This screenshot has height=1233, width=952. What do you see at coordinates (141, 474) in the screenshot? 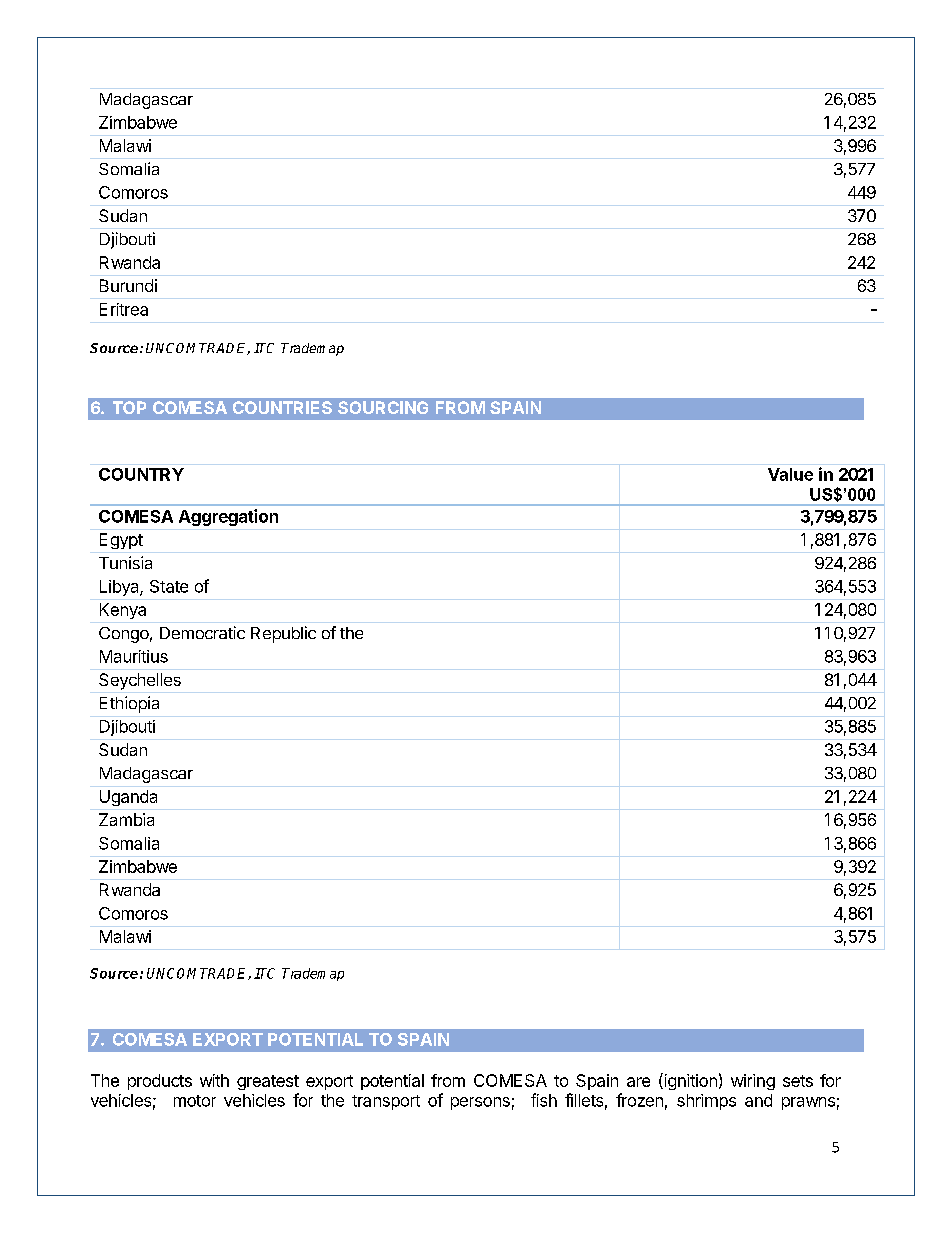
I see `COUNTRY` at bounding box center [141, 474].
